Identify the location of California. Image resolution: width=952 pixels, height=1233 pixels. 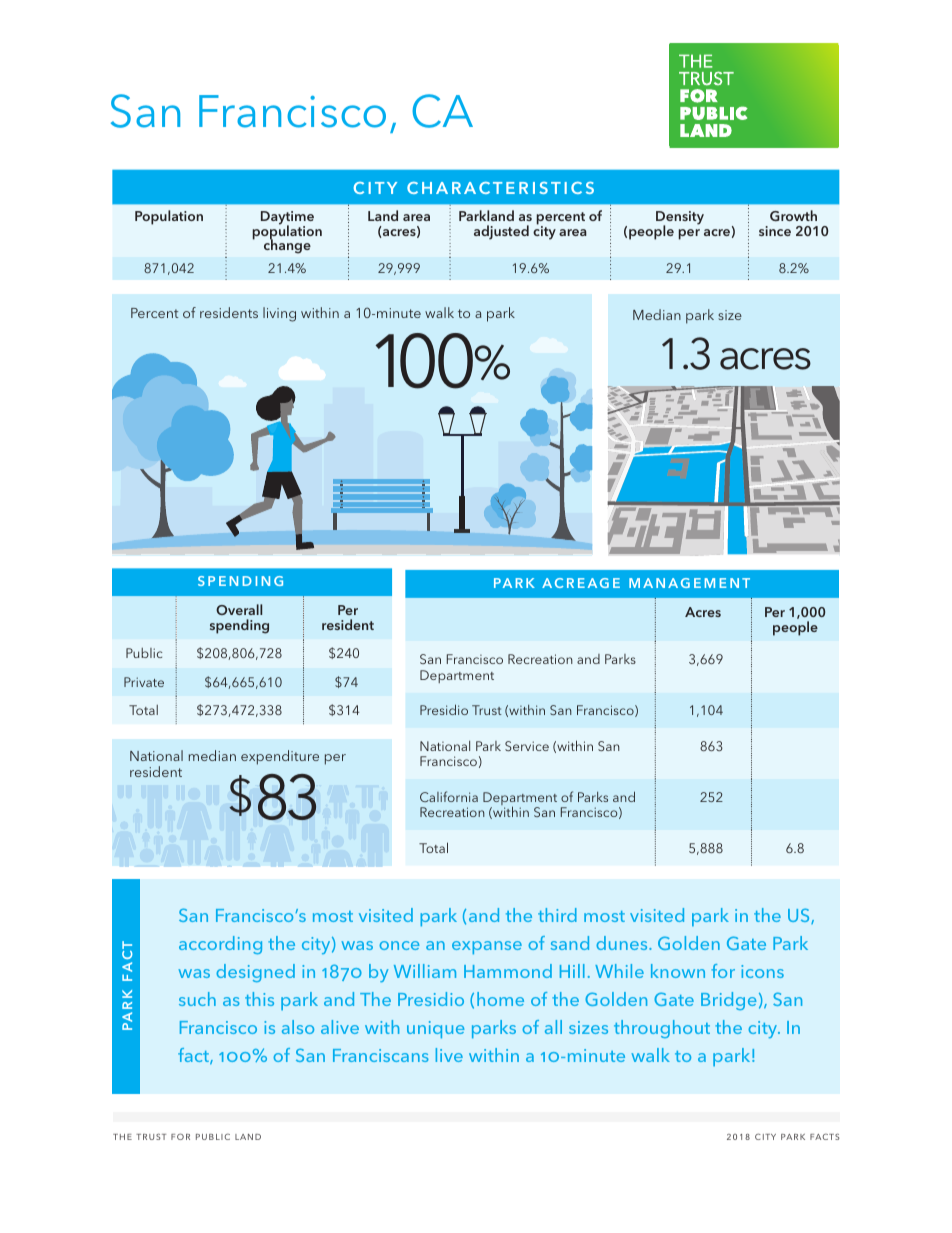
(449, 796).
